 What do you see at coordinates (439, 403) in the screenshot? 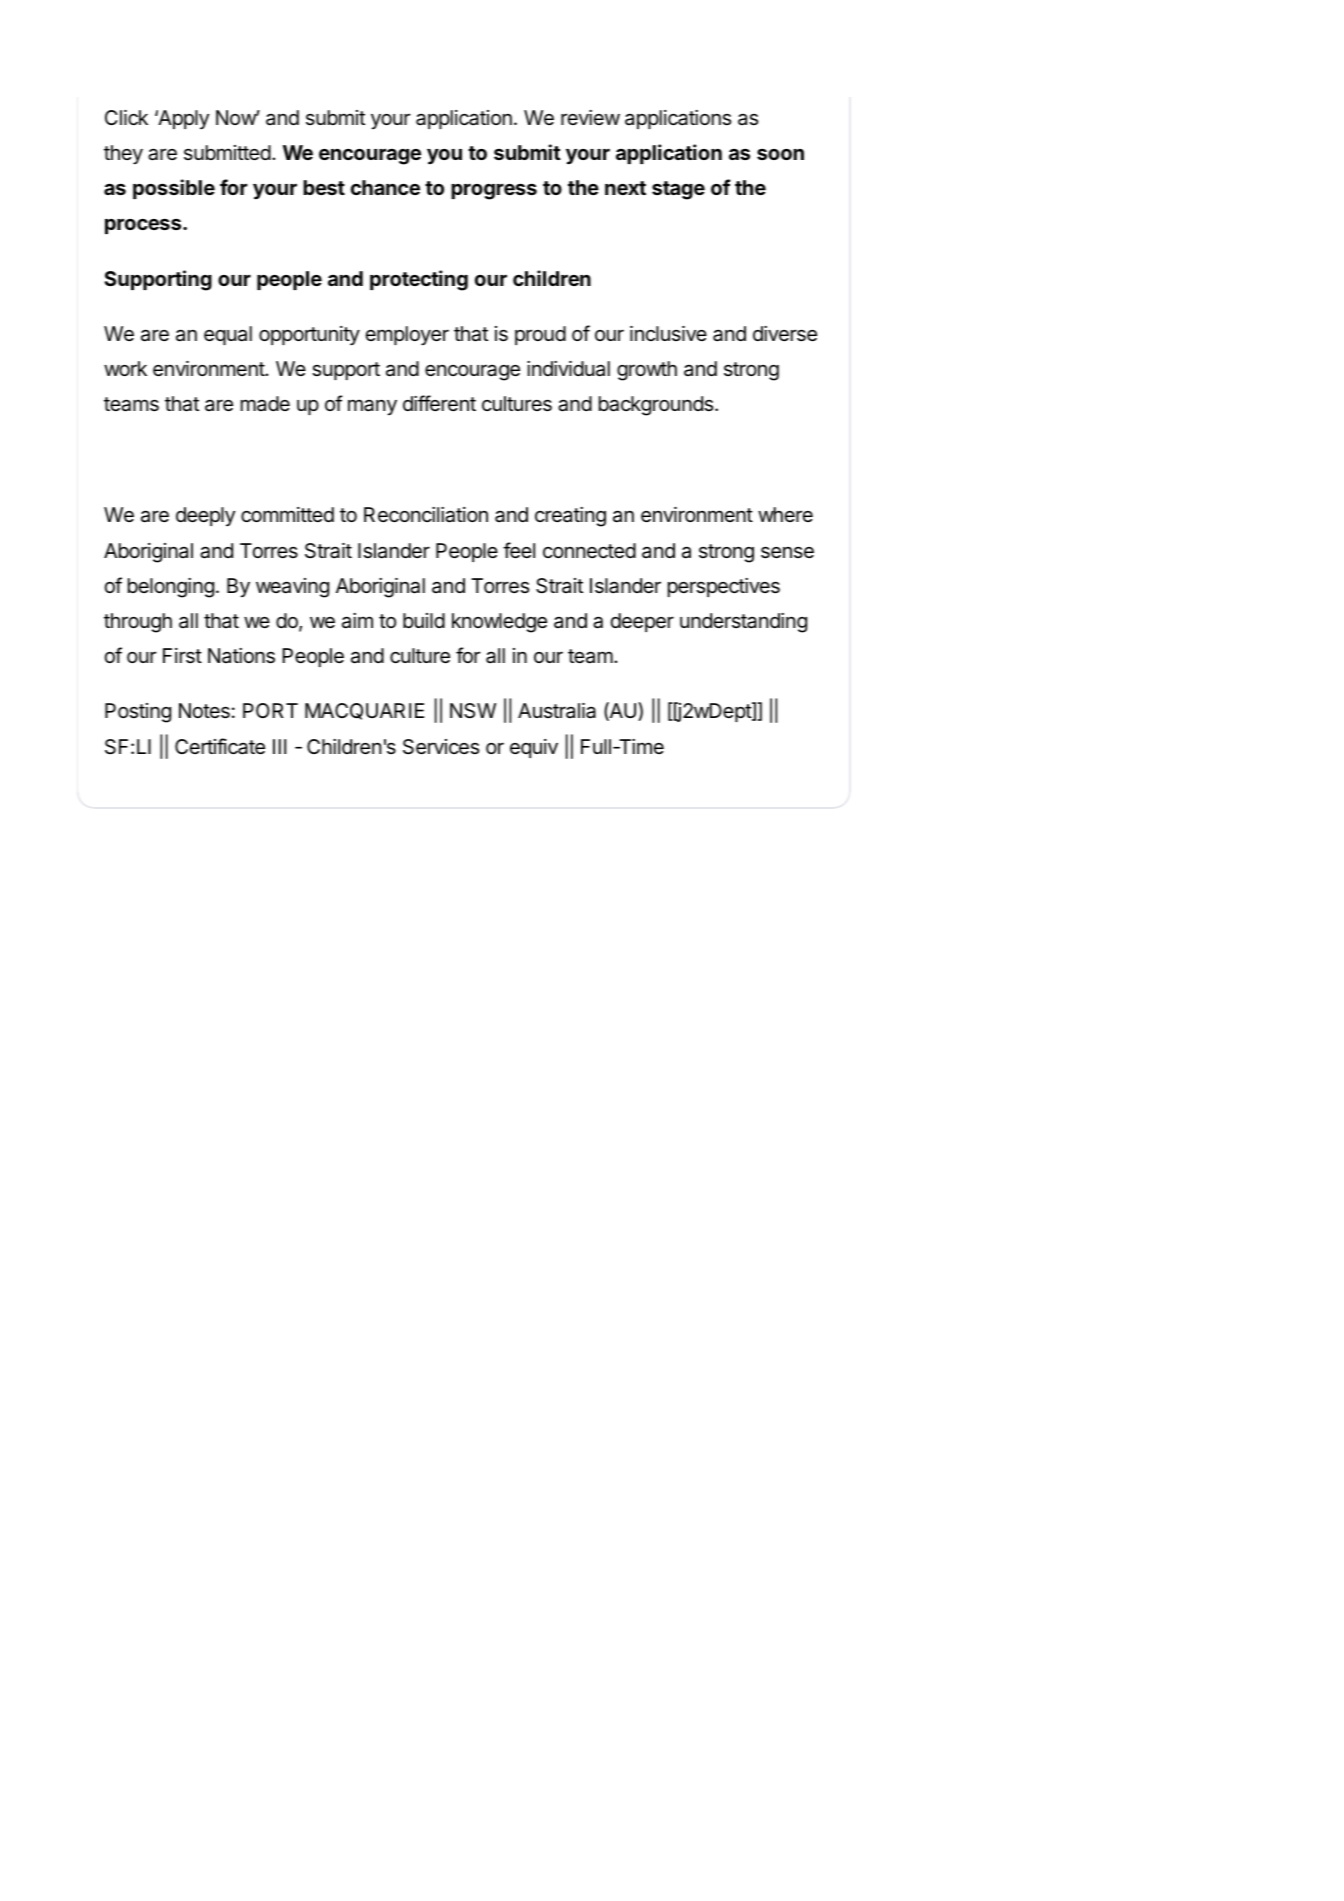
I see `different` at bounding box center [439, 403].
